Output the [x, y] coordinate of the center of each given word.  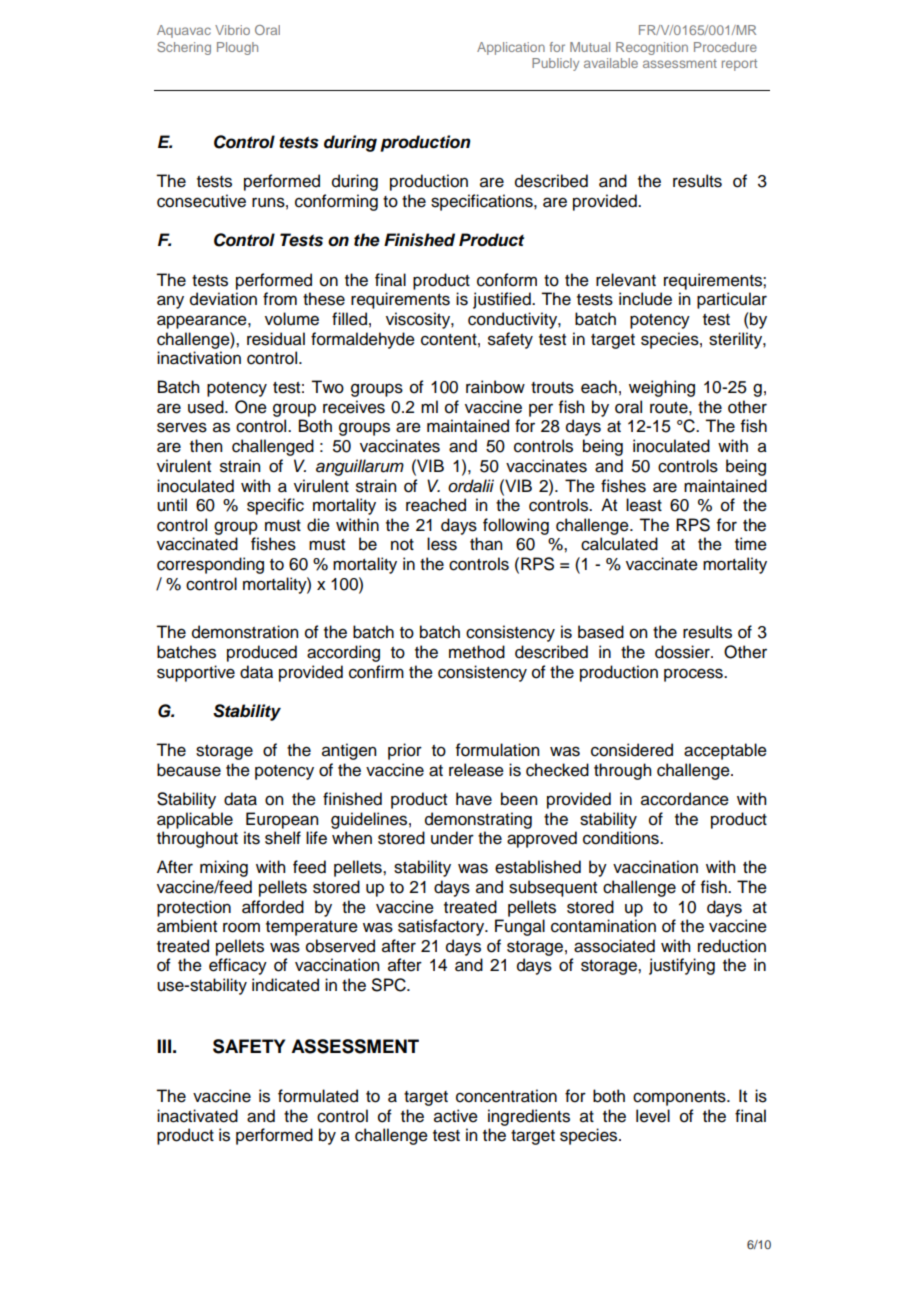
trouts [552, 388]
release [476, 770]
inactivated [197, 1116]
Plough [237, 48]
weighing [662, 388]
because [189, 770]
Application [511, 48]
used [207, 407]
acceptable [725, 751]
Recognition [652, 48]
